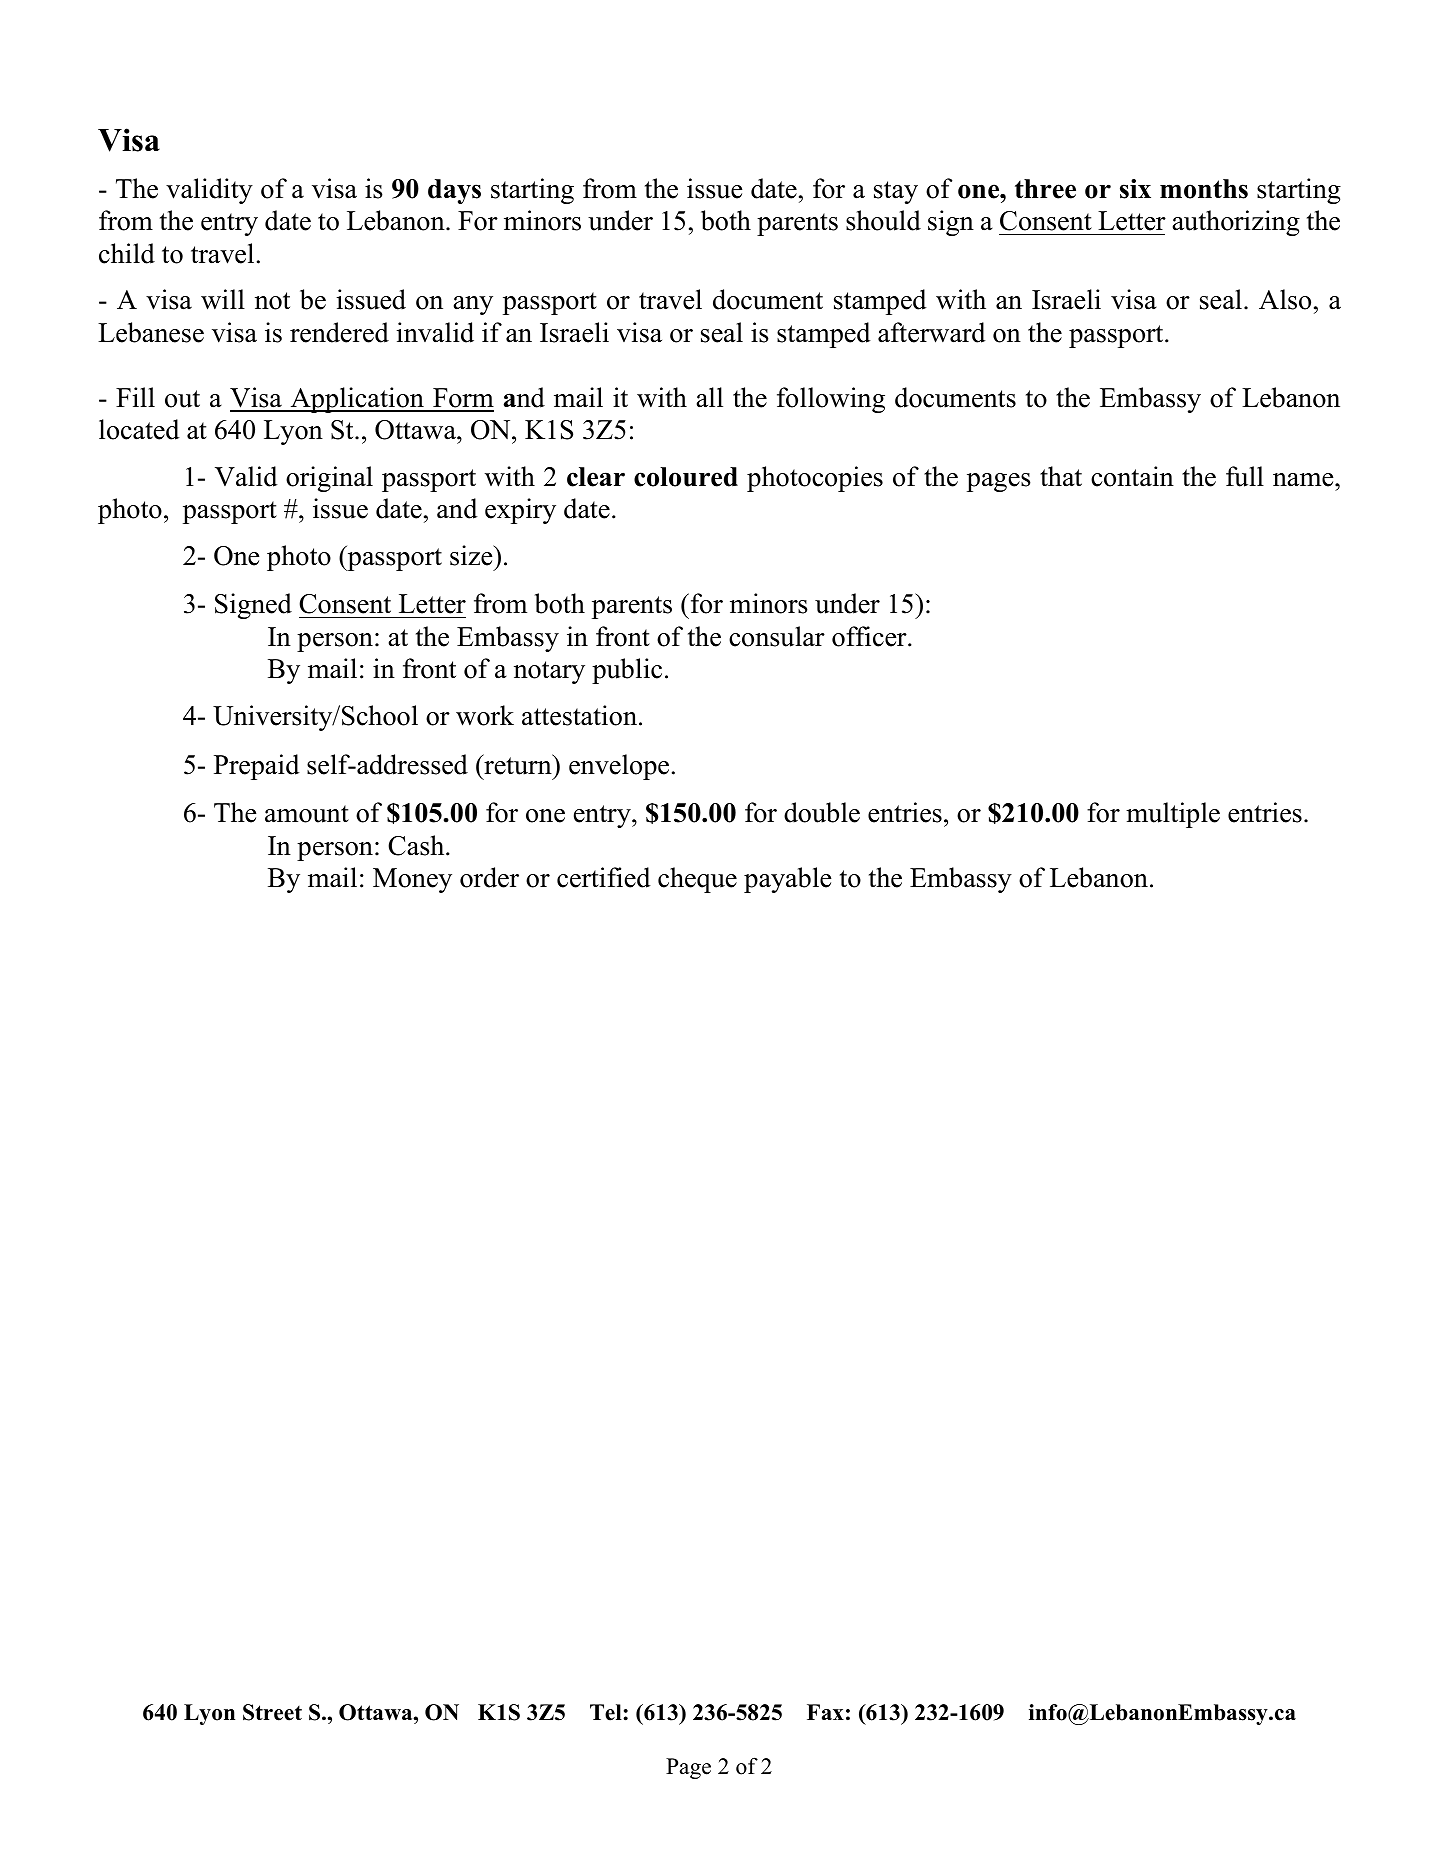 This image has width=1439, height=1863. I want to click on cheque, so click(697, 880).
